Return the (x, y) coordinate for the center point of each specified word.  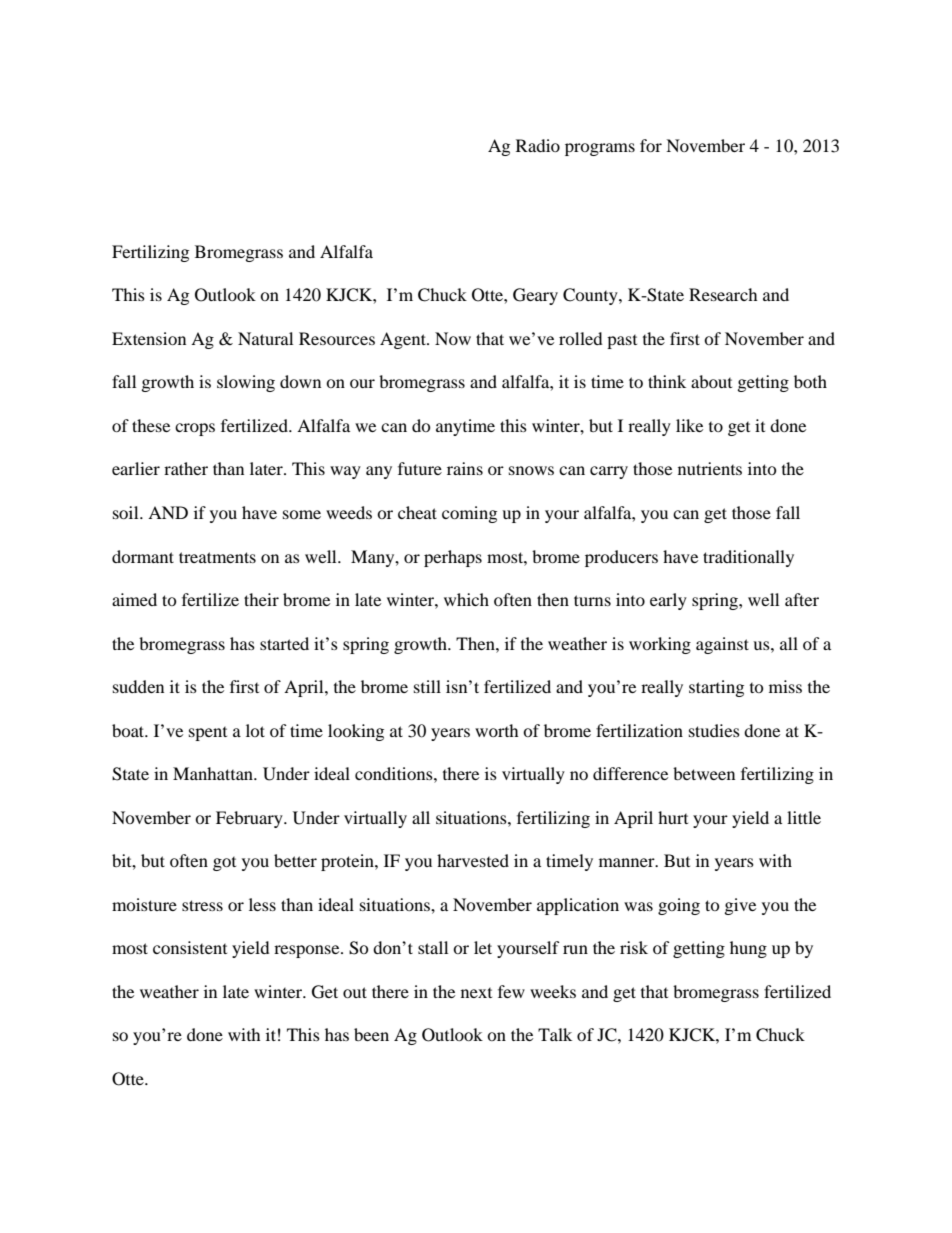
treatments (217, 557)
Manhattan (214, 773)
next (476, 993)
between (704, 773)
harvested (473, 860)
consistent (190, 947)
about (711, 381)
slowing (246, 383)
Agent (404, 340)
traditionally (748, 558)
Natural (265, 338)
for (651, 145)
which (466, 599)
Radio (538, 145)
